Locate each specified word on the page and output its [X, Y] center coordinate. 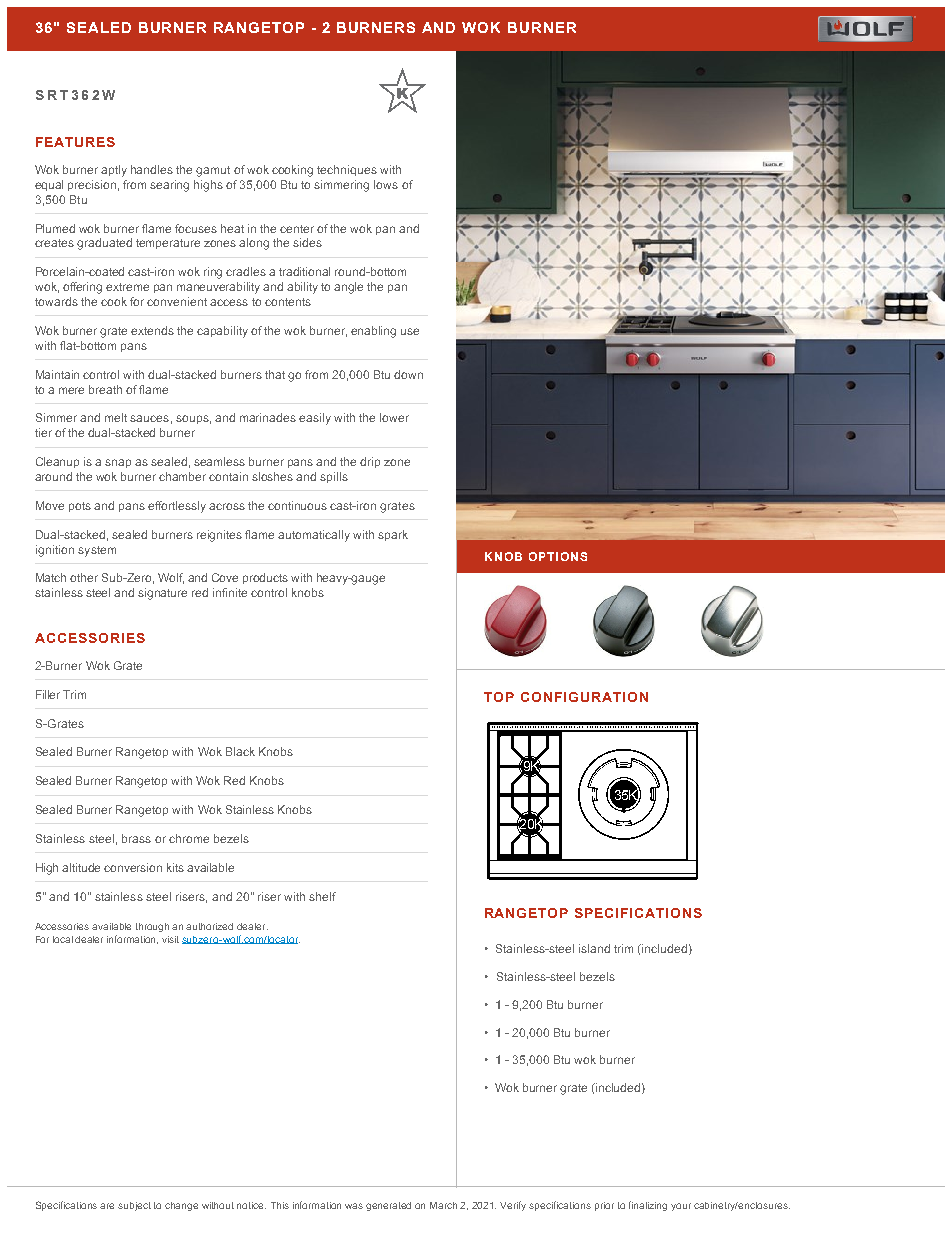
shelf [322, 896]
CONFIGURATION [584, 697]
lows [386, 184]
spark [393, 535]
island [594, 948]
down [408, 374]
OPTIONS [558, 556]
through [152, 927]
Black [240, 751]
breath [105, 389]
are [107, 1206]
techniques [347, 170]
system [97, 551]
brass [136, 838]
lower [394, 417]
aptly [114, 171]
